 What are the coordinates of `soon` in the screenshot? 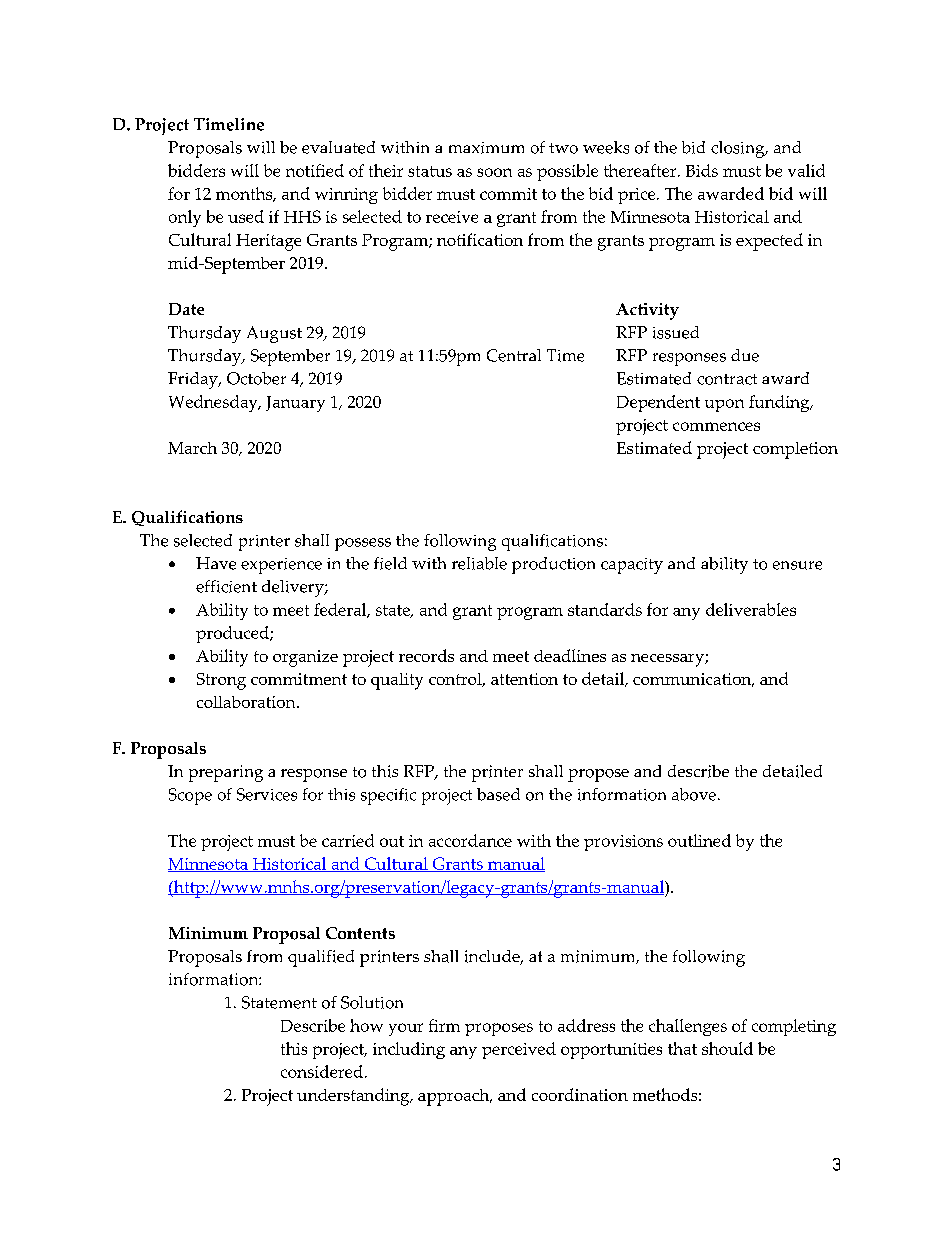 It's located at (494, 172).
